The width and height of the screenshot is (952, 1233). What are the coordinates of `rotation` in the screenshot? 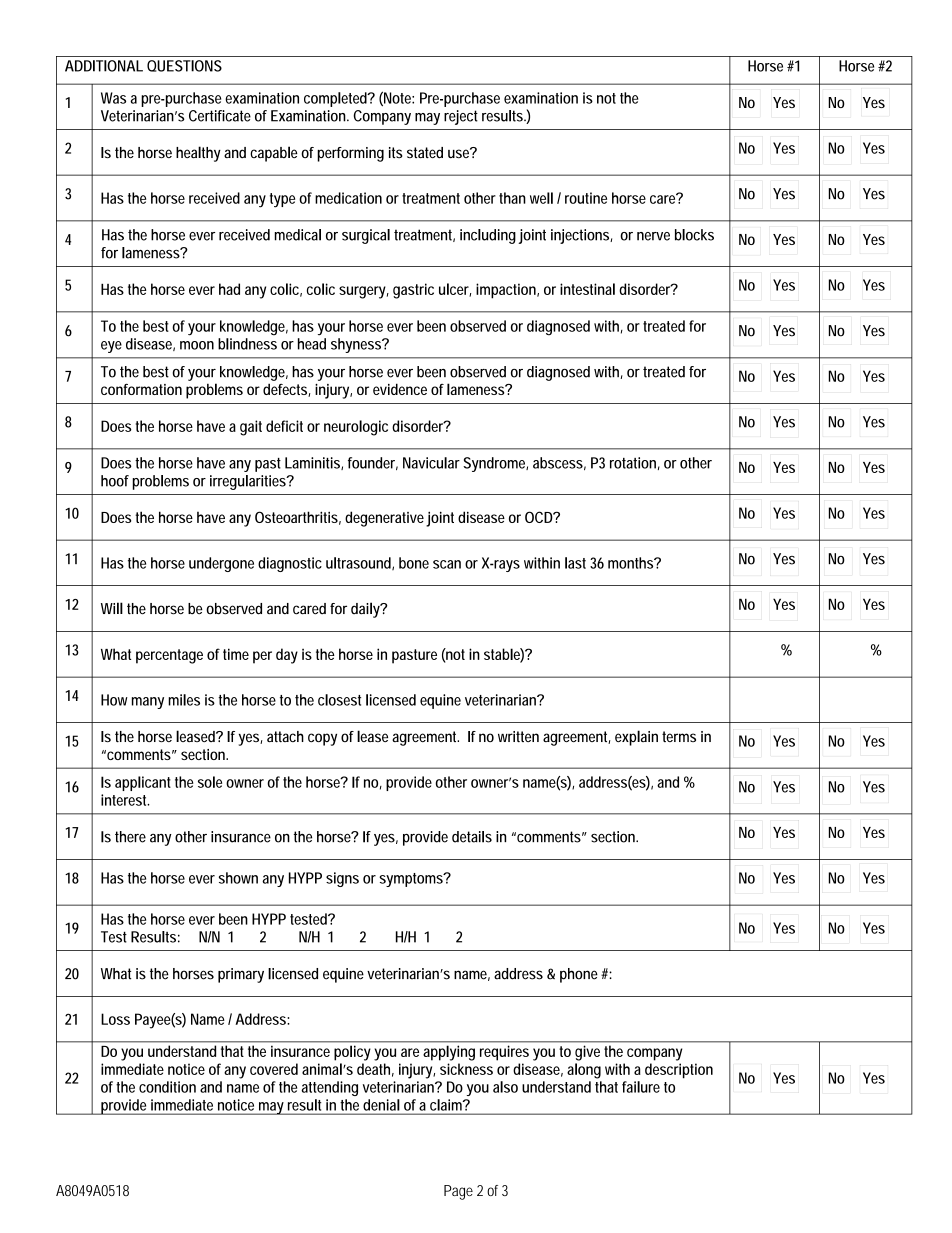 It's located at (635, 463).
